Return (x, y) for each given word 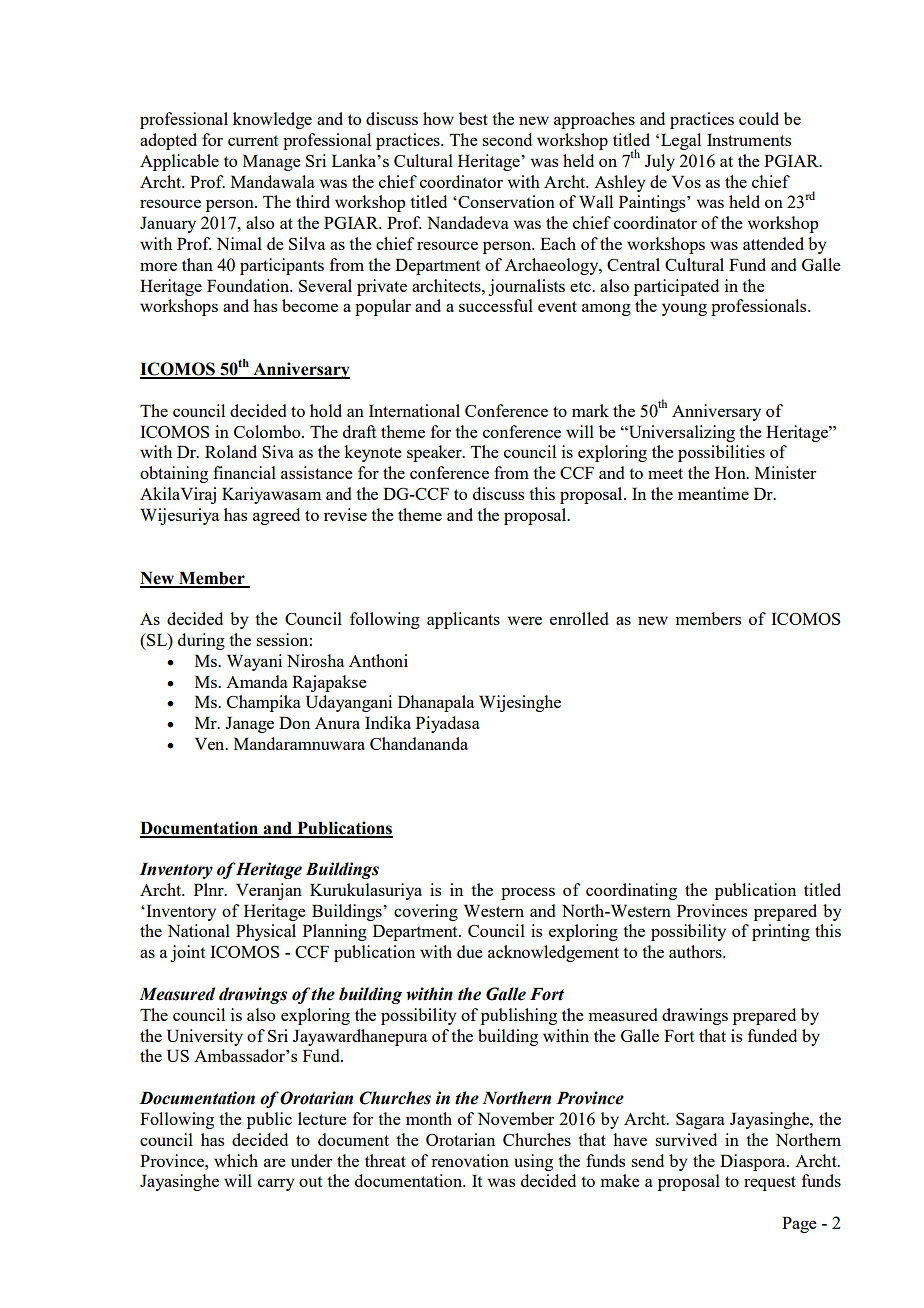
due (470, 951)
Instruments (749, 139)
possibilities (721, 453)
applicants (463, 620)
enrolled (579, 618)
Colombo (268, 431)
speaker (435, 453)
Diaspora (754, 1162)
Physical (266, 932)
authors (696, 951)
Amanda (257, 681)
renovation (470, 1160)
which (236, 1160)
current (253, 140)
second (507, 139)
